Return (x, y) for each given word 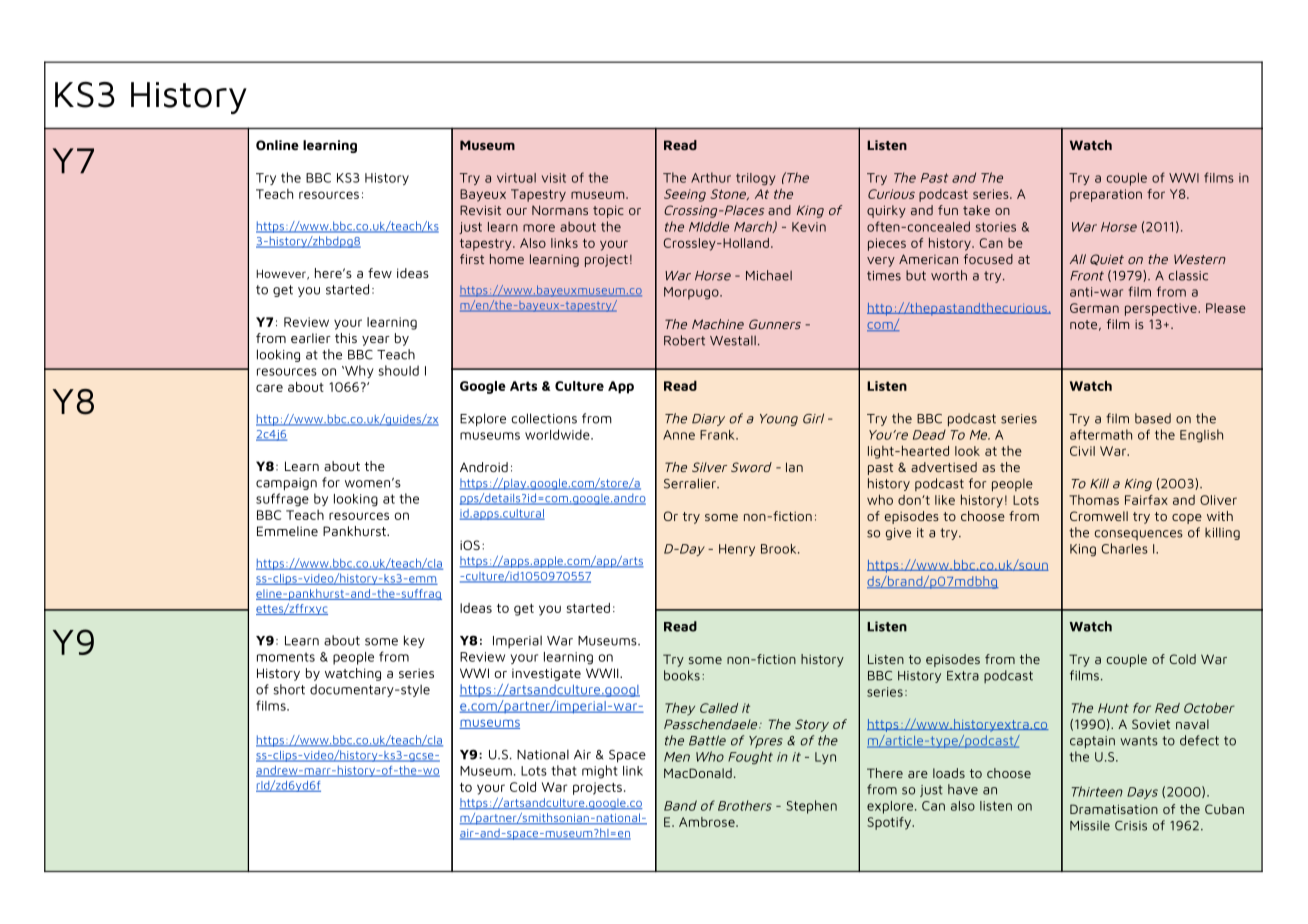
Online (277, 145)
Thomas (1094, 500)
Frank (718, 435)
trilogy (755, 179)
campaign (286, 484)
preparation (1106, 195)
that (564, 770)
